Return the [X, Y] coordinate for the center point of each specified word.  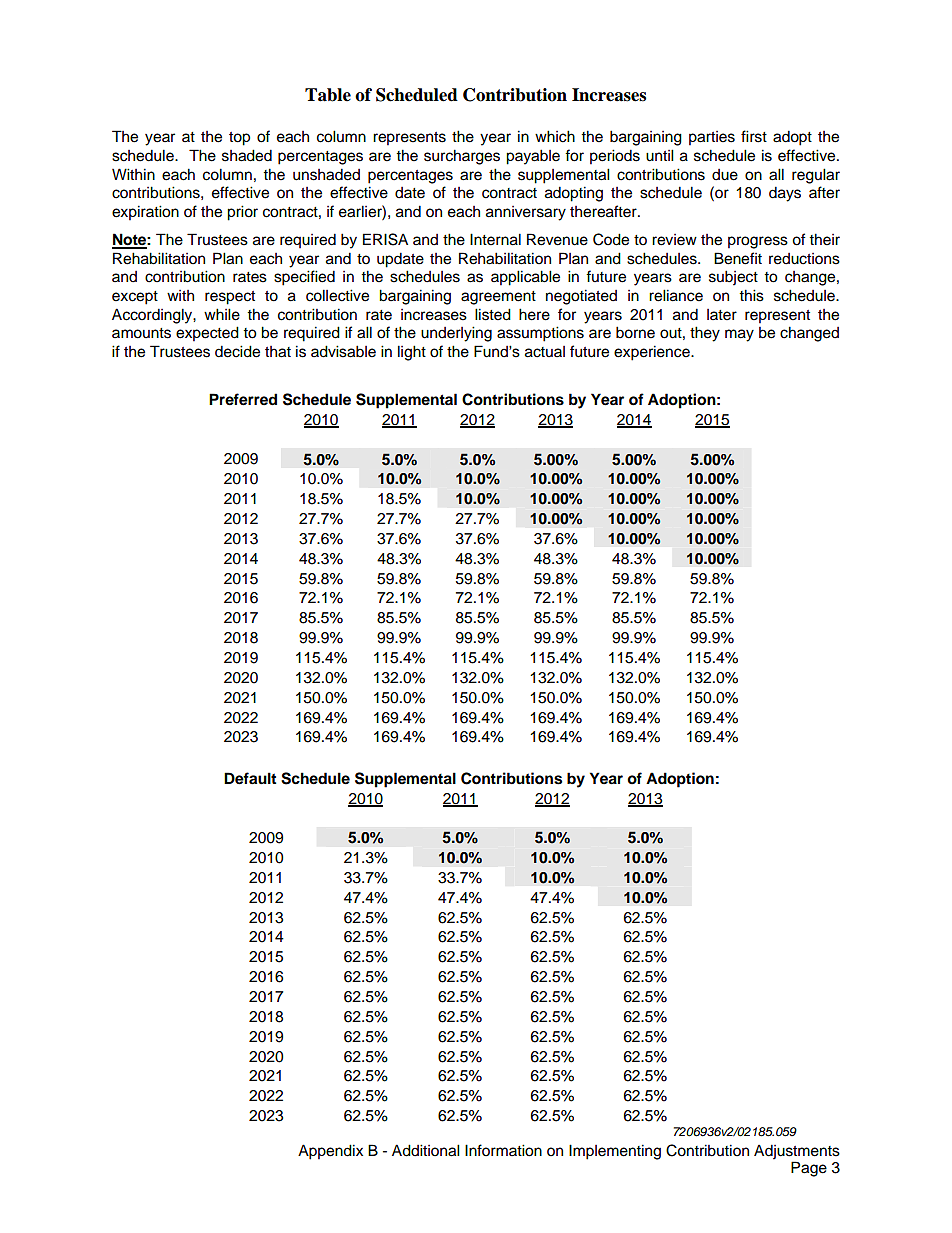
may [739, 335]
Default [250, 778]
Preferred [243, 399]
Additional [426, 1150]
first [754, 136]
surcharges [462, 157]
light [412, 353]
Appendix [330, 1152]
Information [503, 1150]
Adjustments [797, 1152]
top [239, 139]
